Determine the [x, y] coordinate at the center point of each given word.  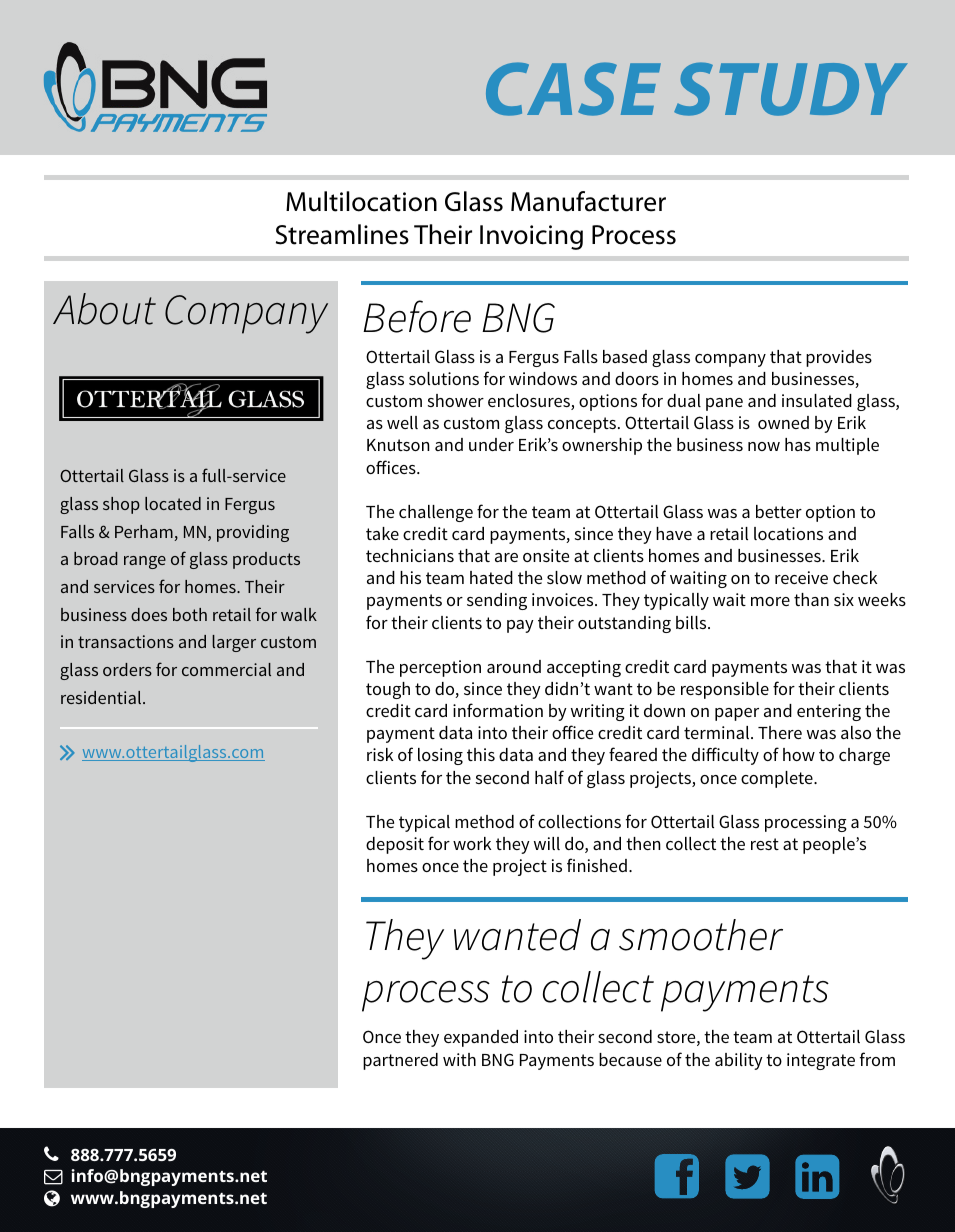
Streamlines [342, 234]
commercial [226, 669]
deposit [395, 845]
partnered [400, 1061]
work [472, 843]
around [514, 666]
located [173, 503]
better [779, 511]
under [491, 444]
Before [417, 316]
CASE [573, 89]
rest [765, 844]
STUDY [791, 89]
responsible [725, 690]
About [104, 309]
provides [839, 358]
